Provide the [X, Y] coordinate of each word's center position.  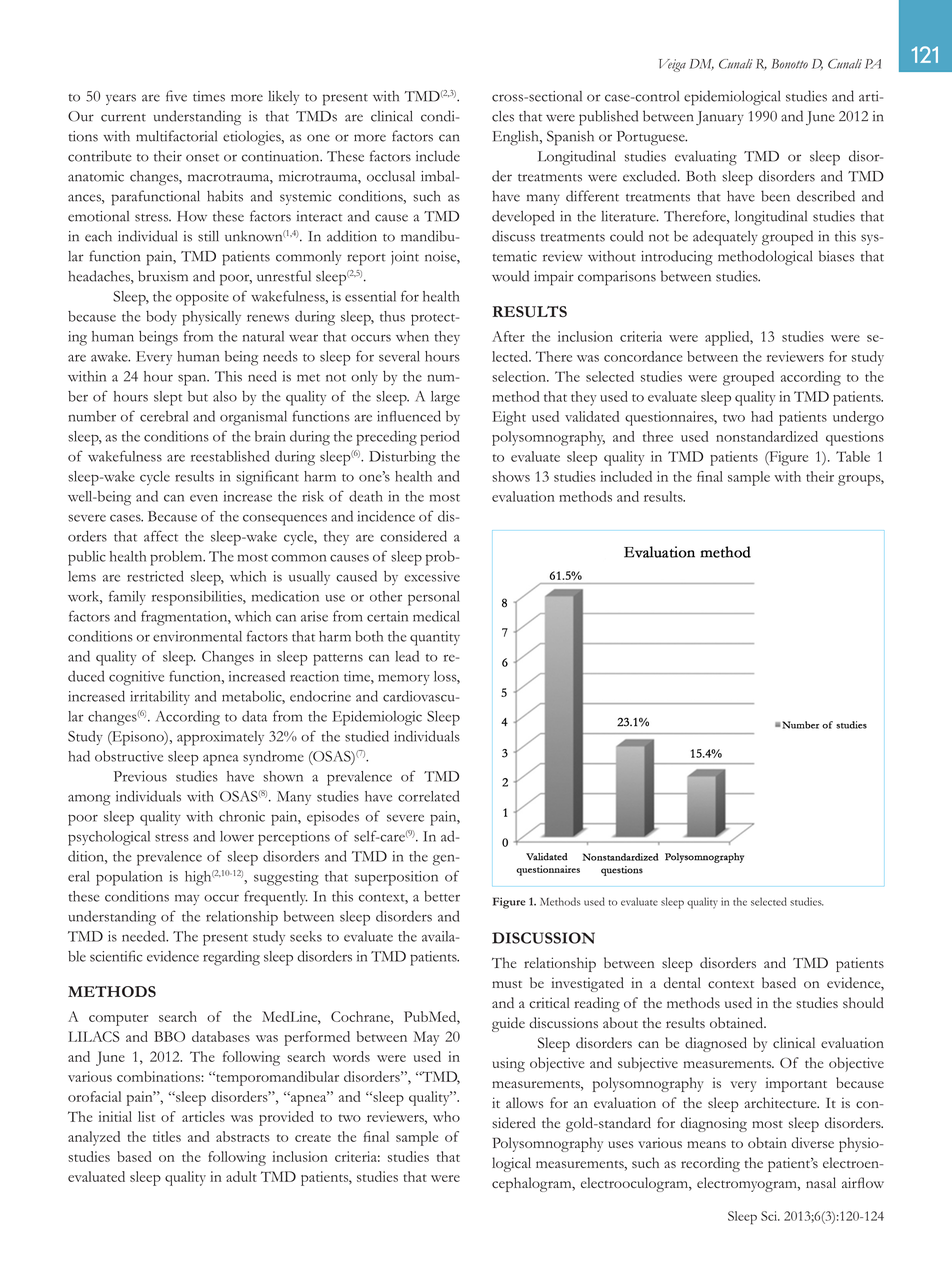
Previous [140, 776]
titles [167, 1136]
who [446, 1116]
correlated [428, 796]
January [720, 118]
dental [682, 982]
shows [511, 476]
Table [853, 456]
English [517, 138]
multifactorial [176, 136]
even [204, 498]
